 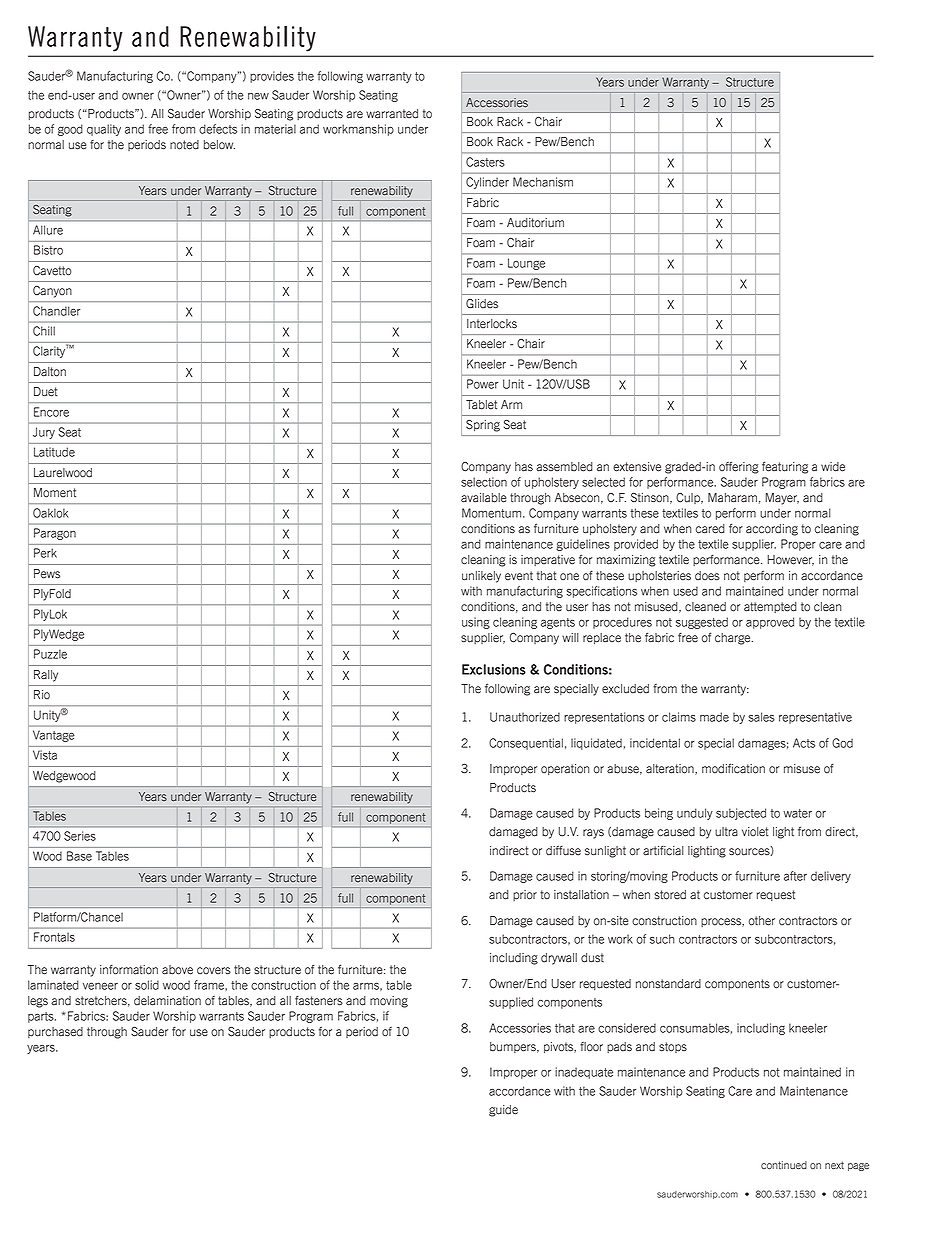 What do you see at coordinates (104, 130) in the screenshot?
I see `quality` at bounding box center [104, 130].
